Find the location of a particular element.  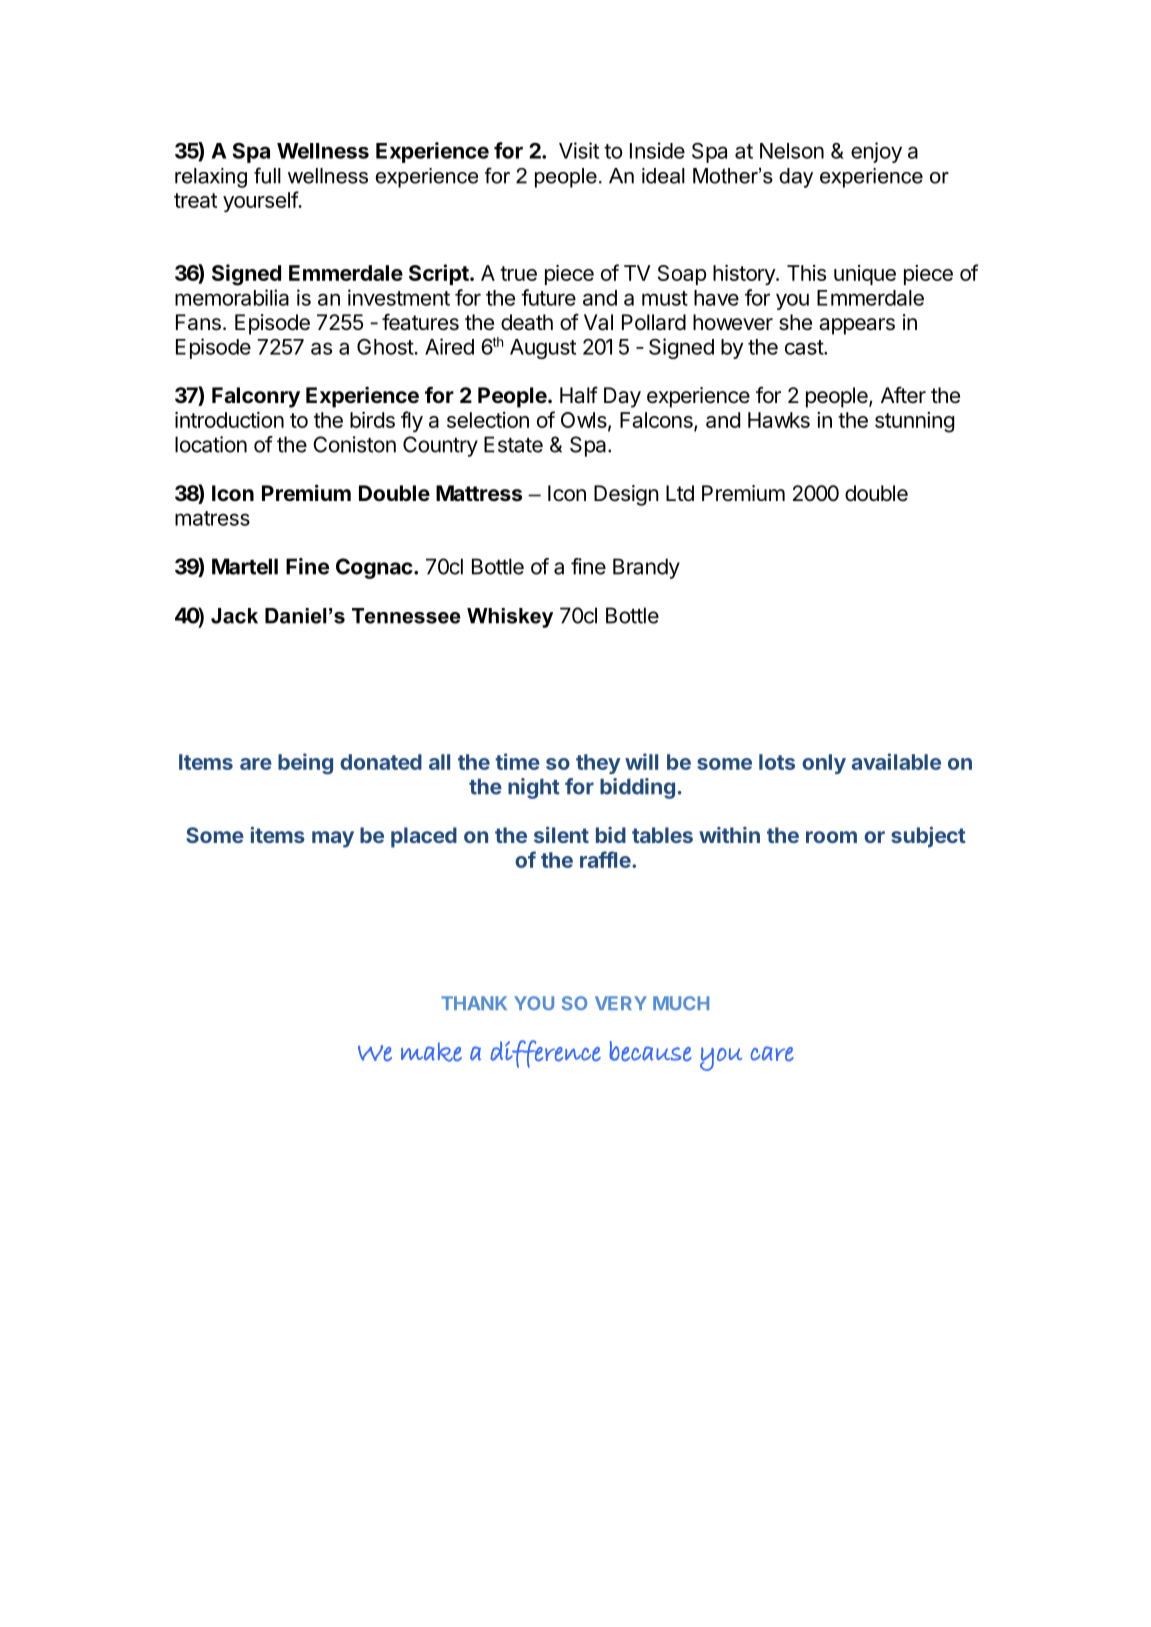

Falconry is located at coordinates (256, 397).
